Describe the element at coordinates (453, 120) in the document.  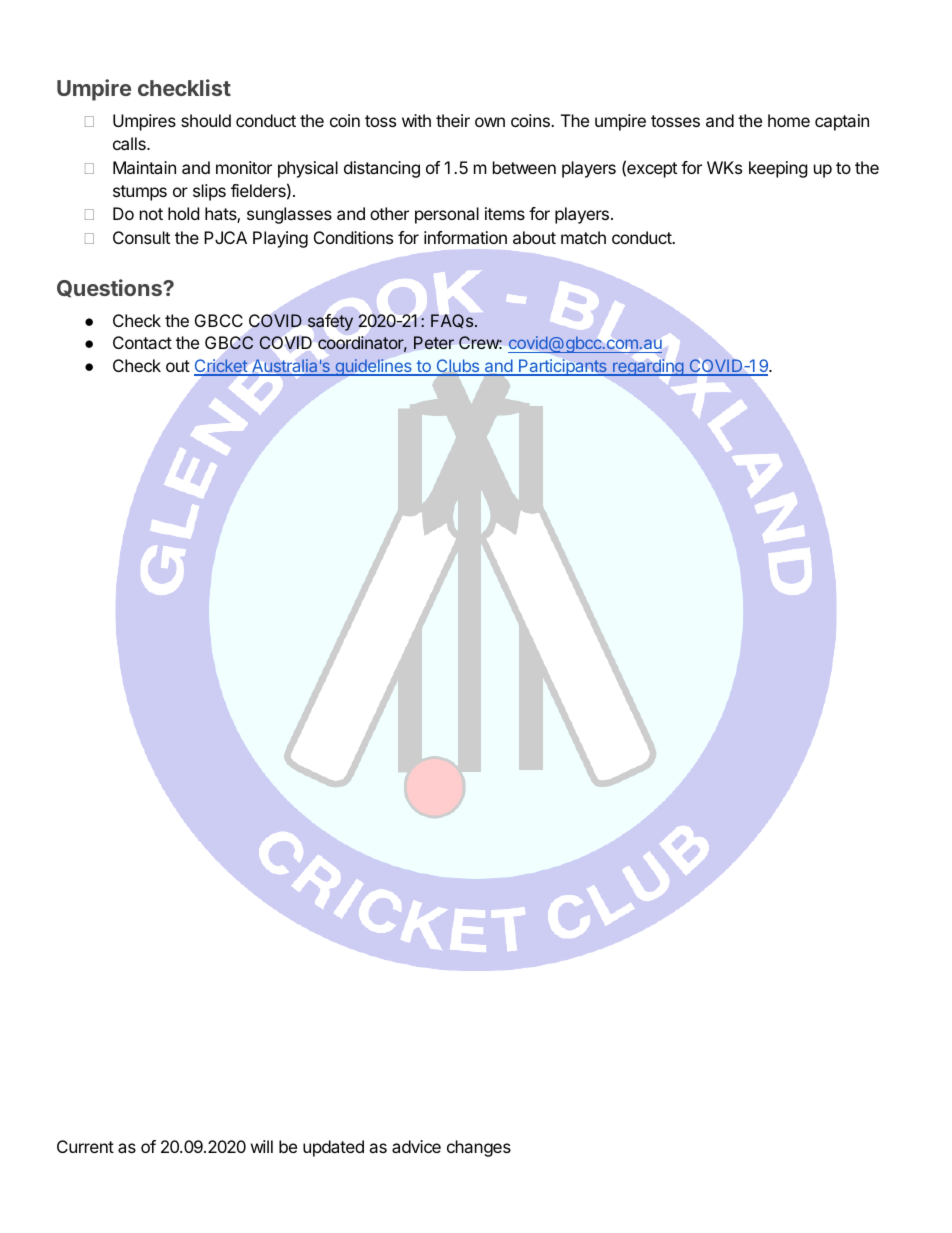
I see `their` at that location.
